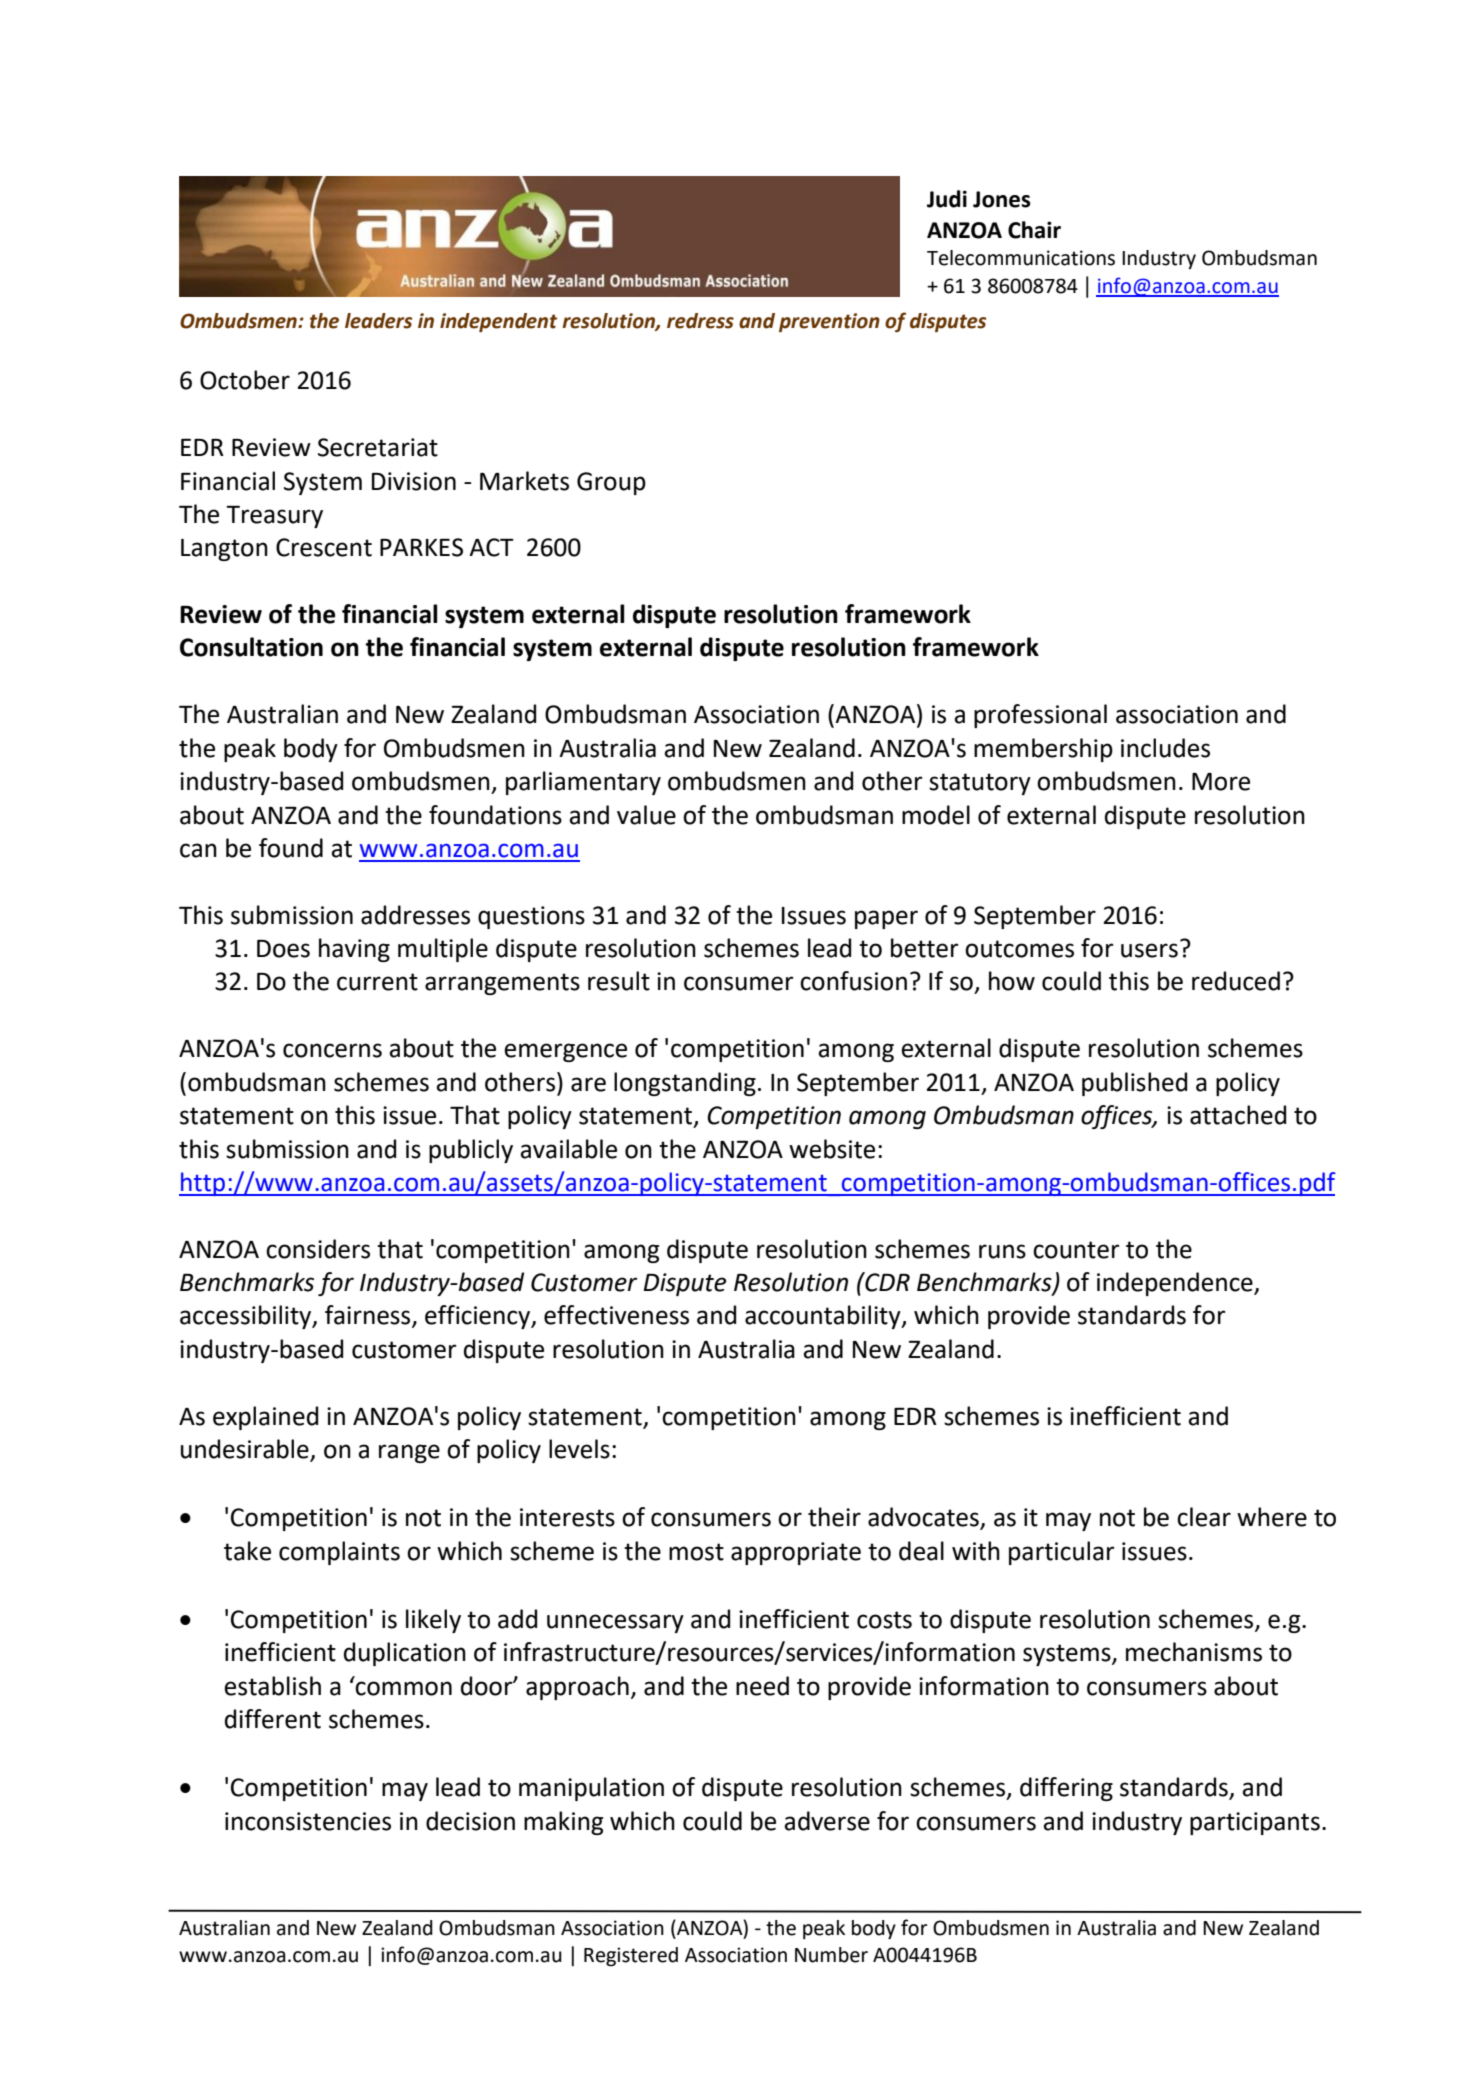 The image size is (1481, 2094). What do you see at coordinates (1134, 1084) in the screenshot?
I see `published` at bounding box center [1134, 1084].
